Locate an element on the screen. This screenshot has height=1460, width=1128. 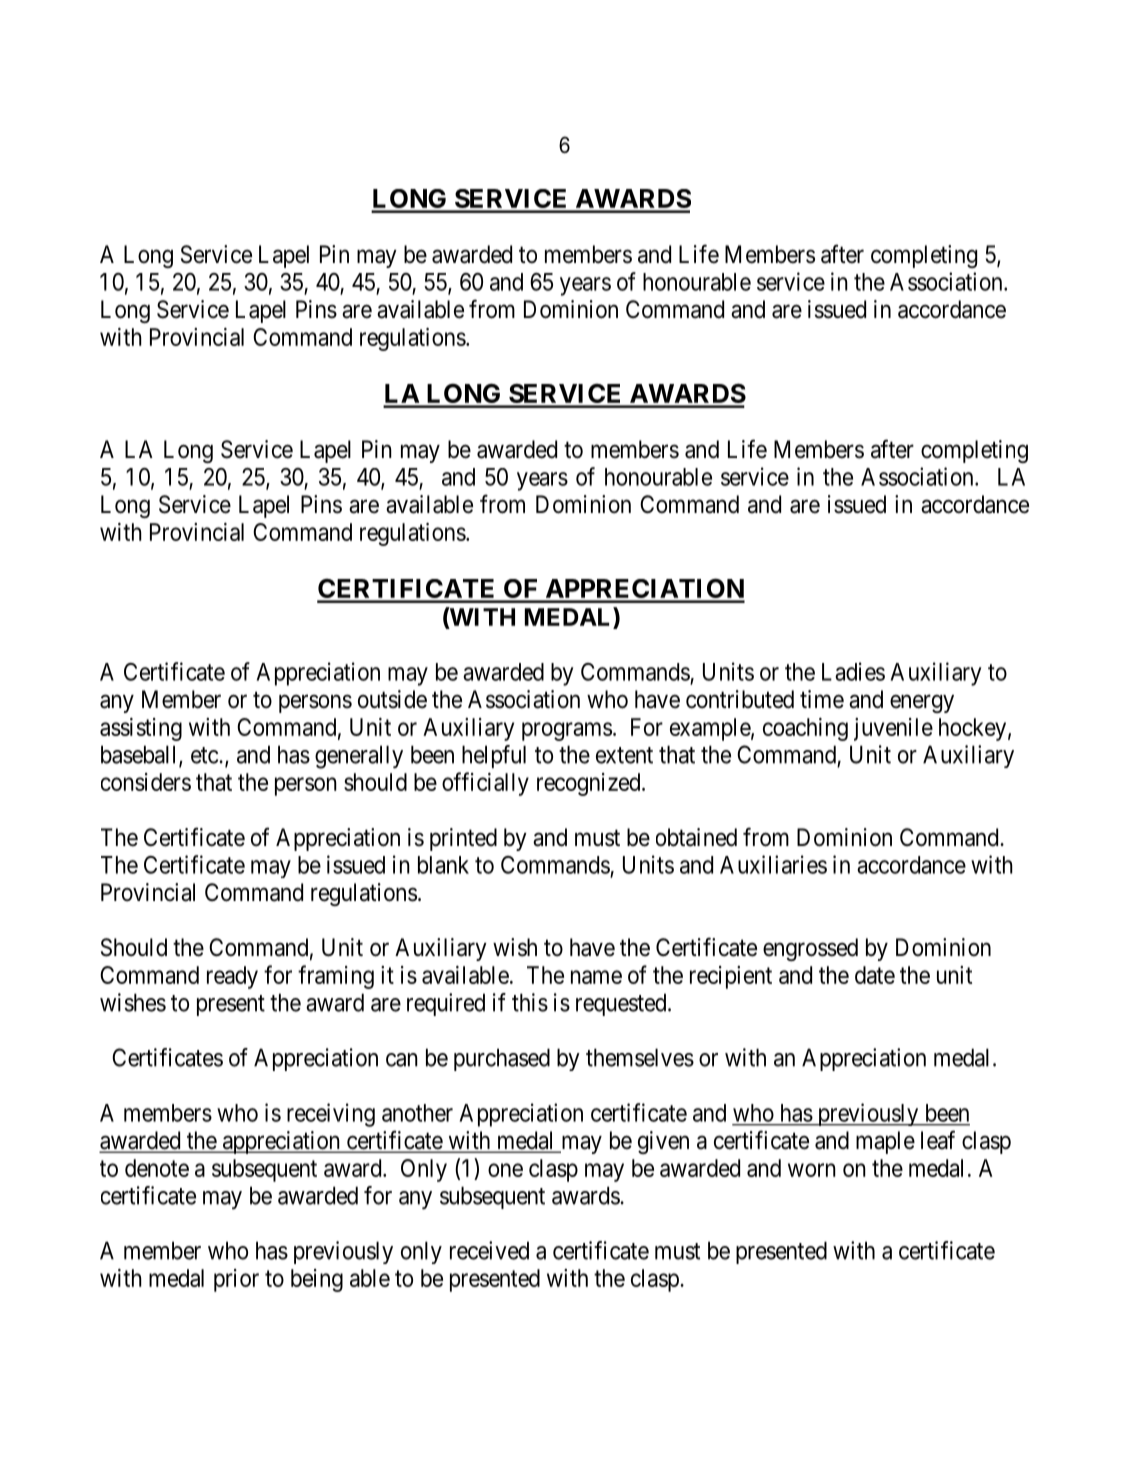
considers is located at coordinates (146, 782).
